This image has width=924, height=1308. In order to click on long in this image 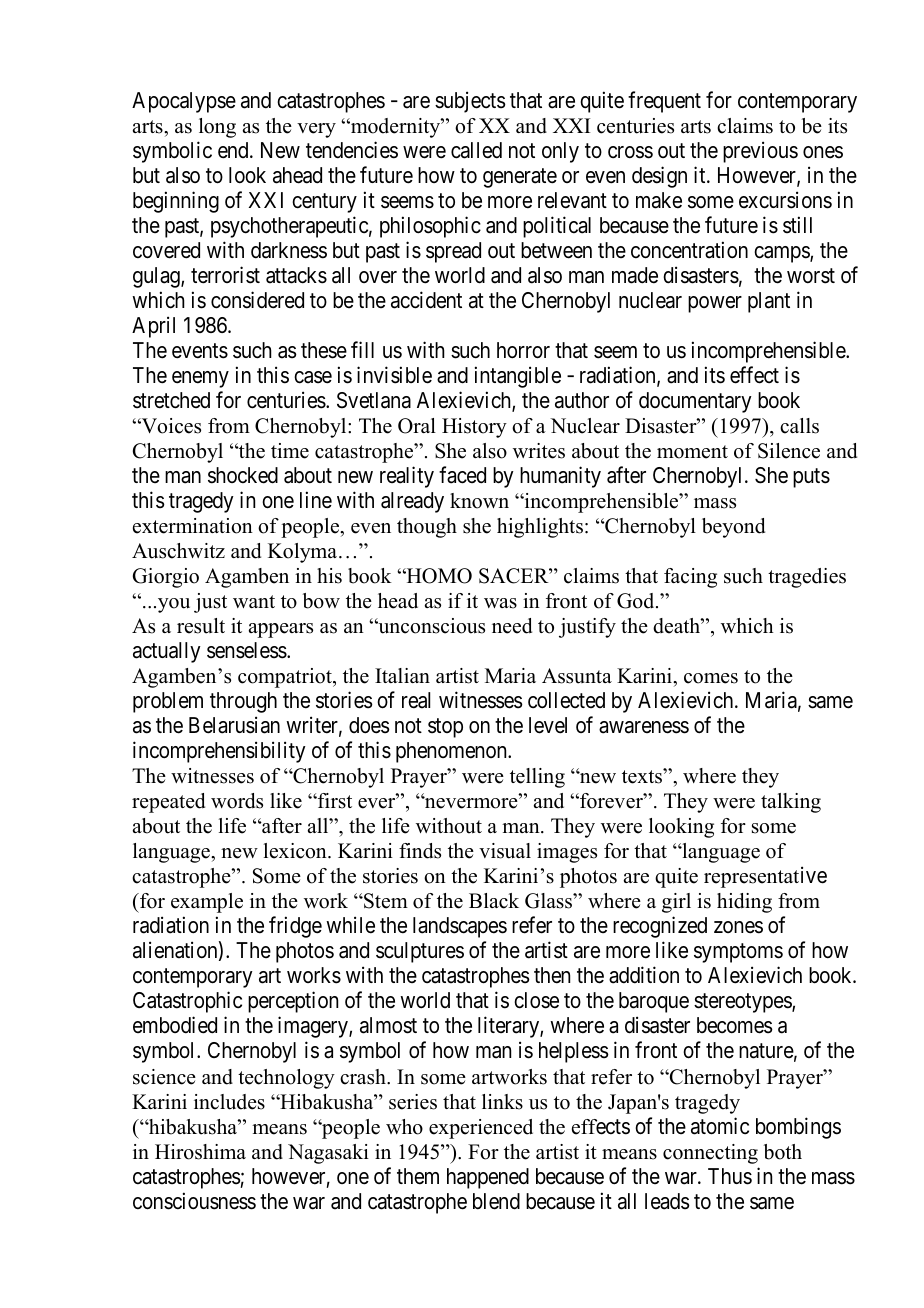, I will do `click(217, 128)`.
